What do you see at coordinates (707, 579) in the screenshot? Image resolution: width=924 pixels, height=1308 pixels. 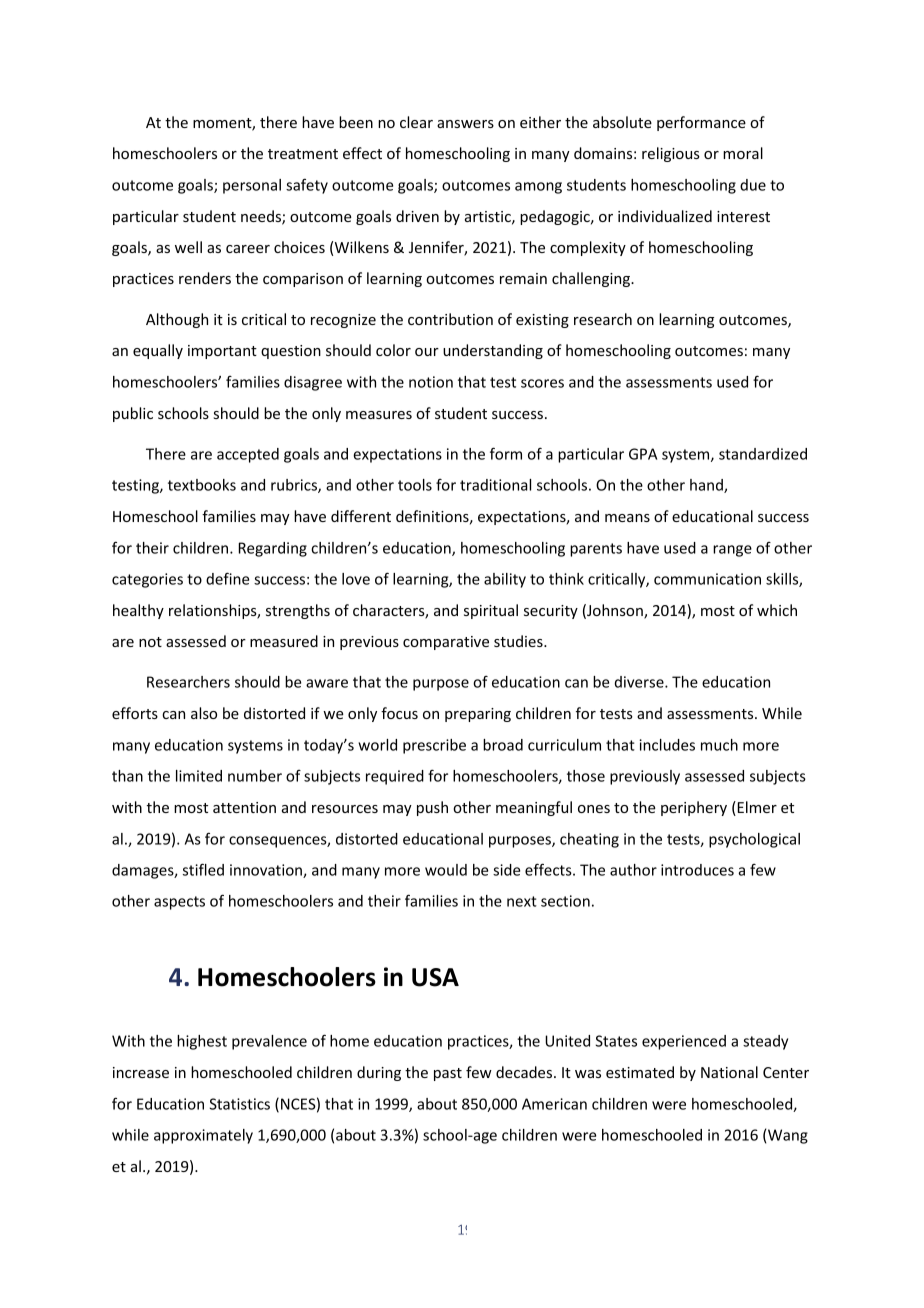 I see `communication` at bounding box center [707, 579].
